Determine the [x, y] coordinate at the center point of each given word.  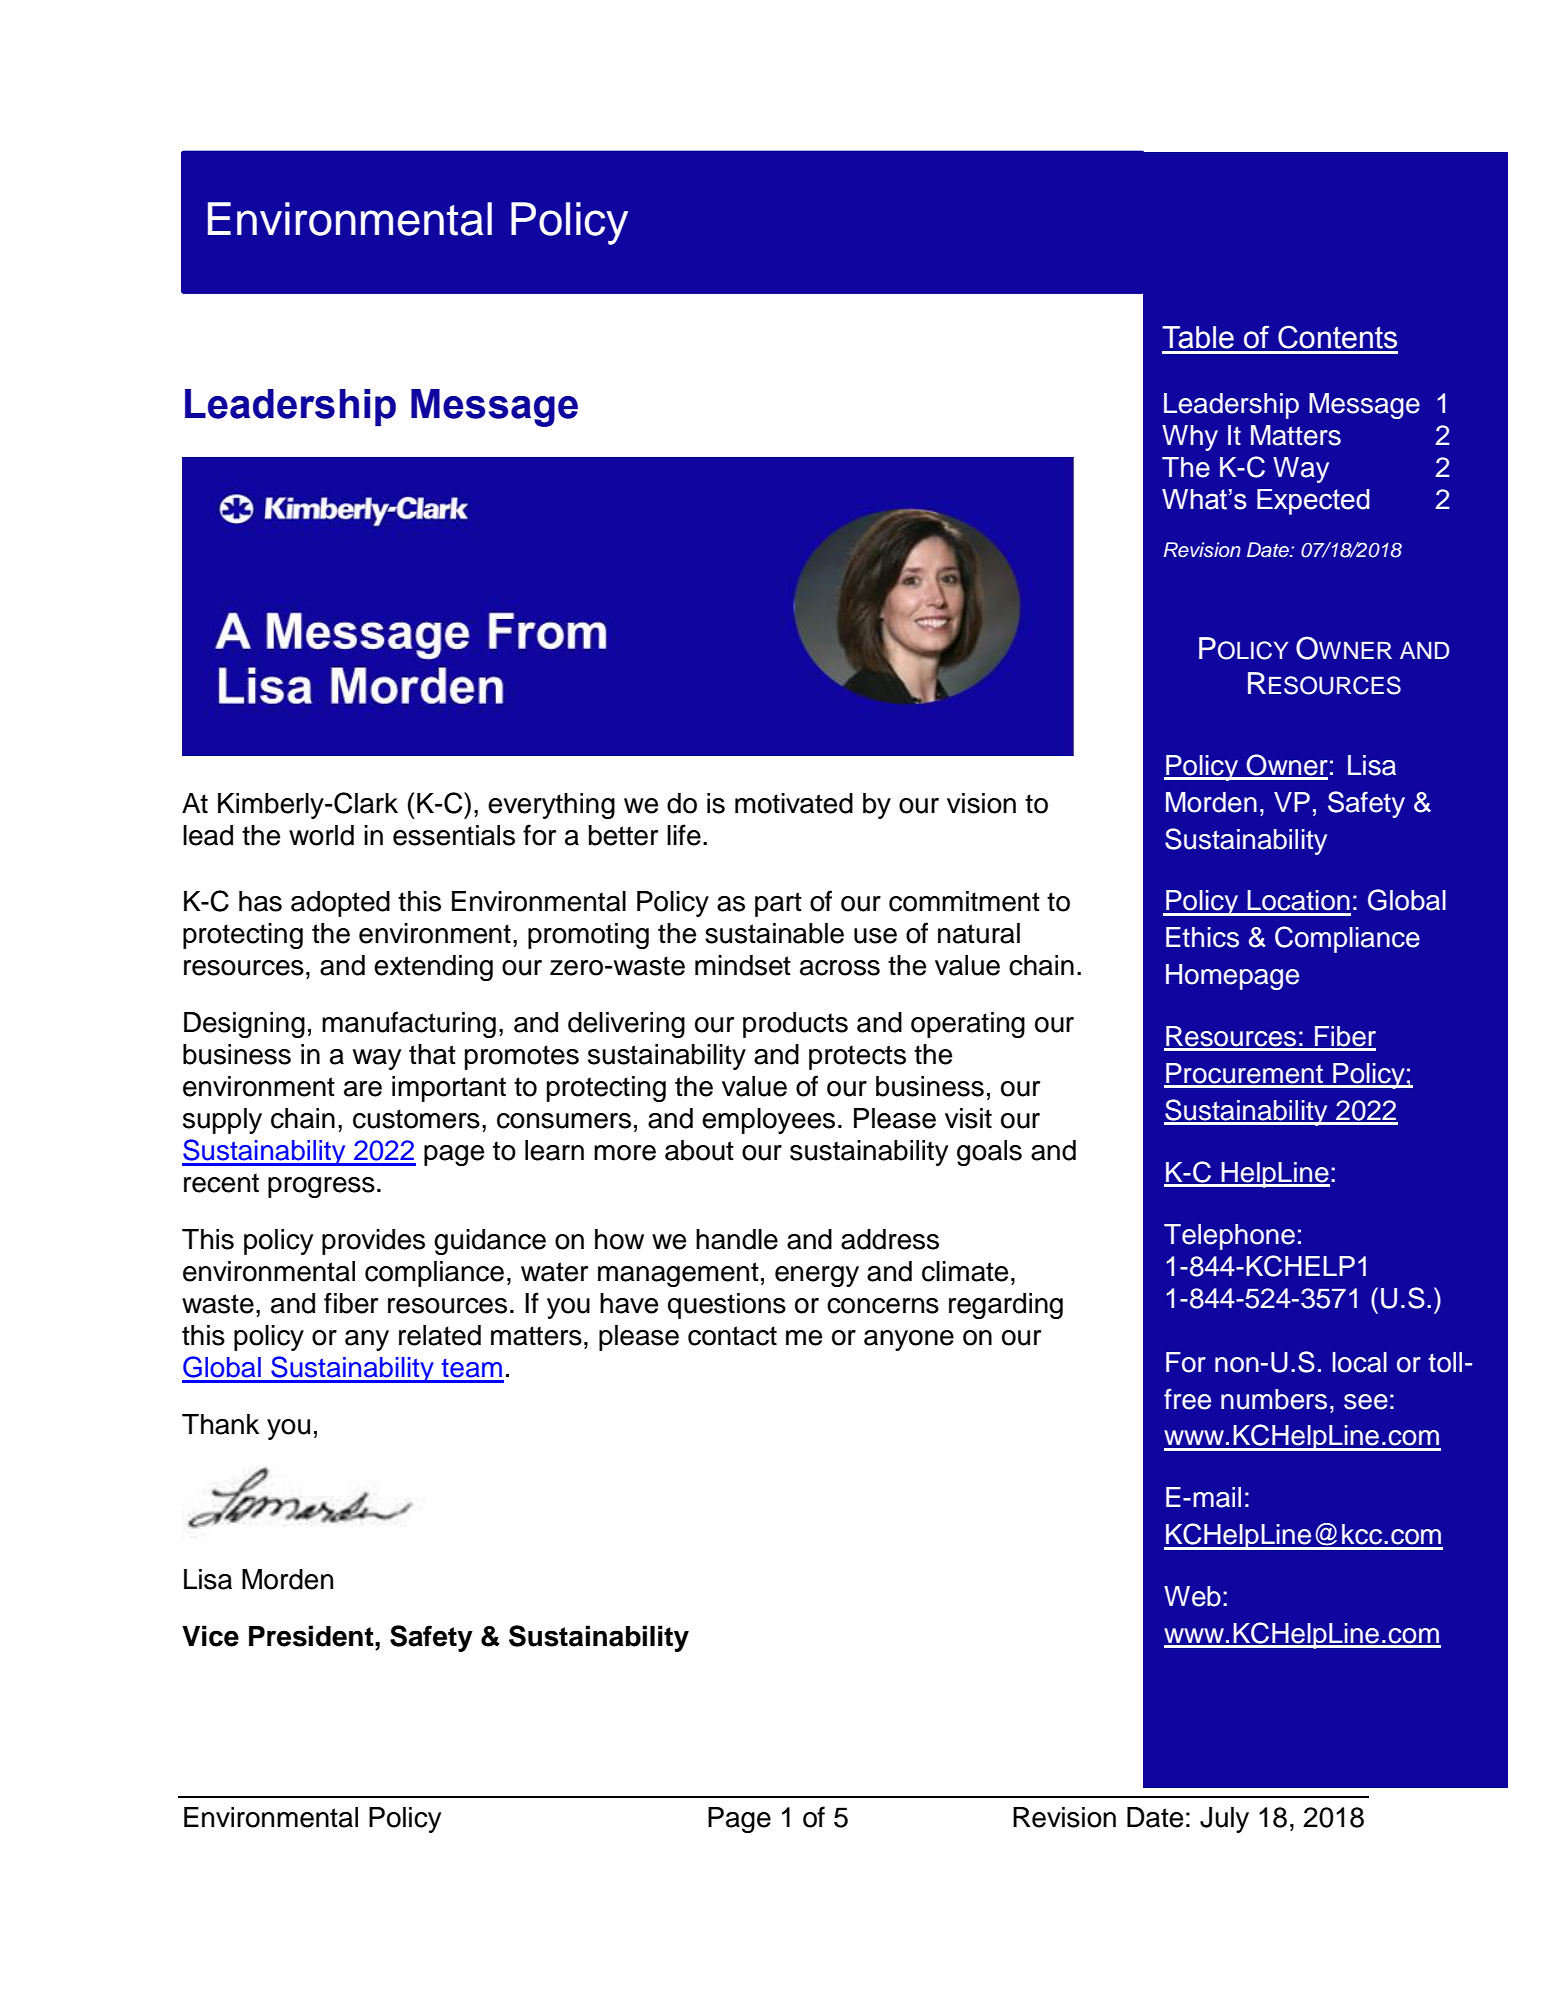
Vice [210, 1636]
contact [732, 1336]
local [1360, 1362]
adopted [340, 904]
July [1224, 1820]
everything [551, 806]
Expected [1313, 502]
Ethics [1202, 937]
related [440, 1335]
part [778, 904]
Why [1190, 438]
